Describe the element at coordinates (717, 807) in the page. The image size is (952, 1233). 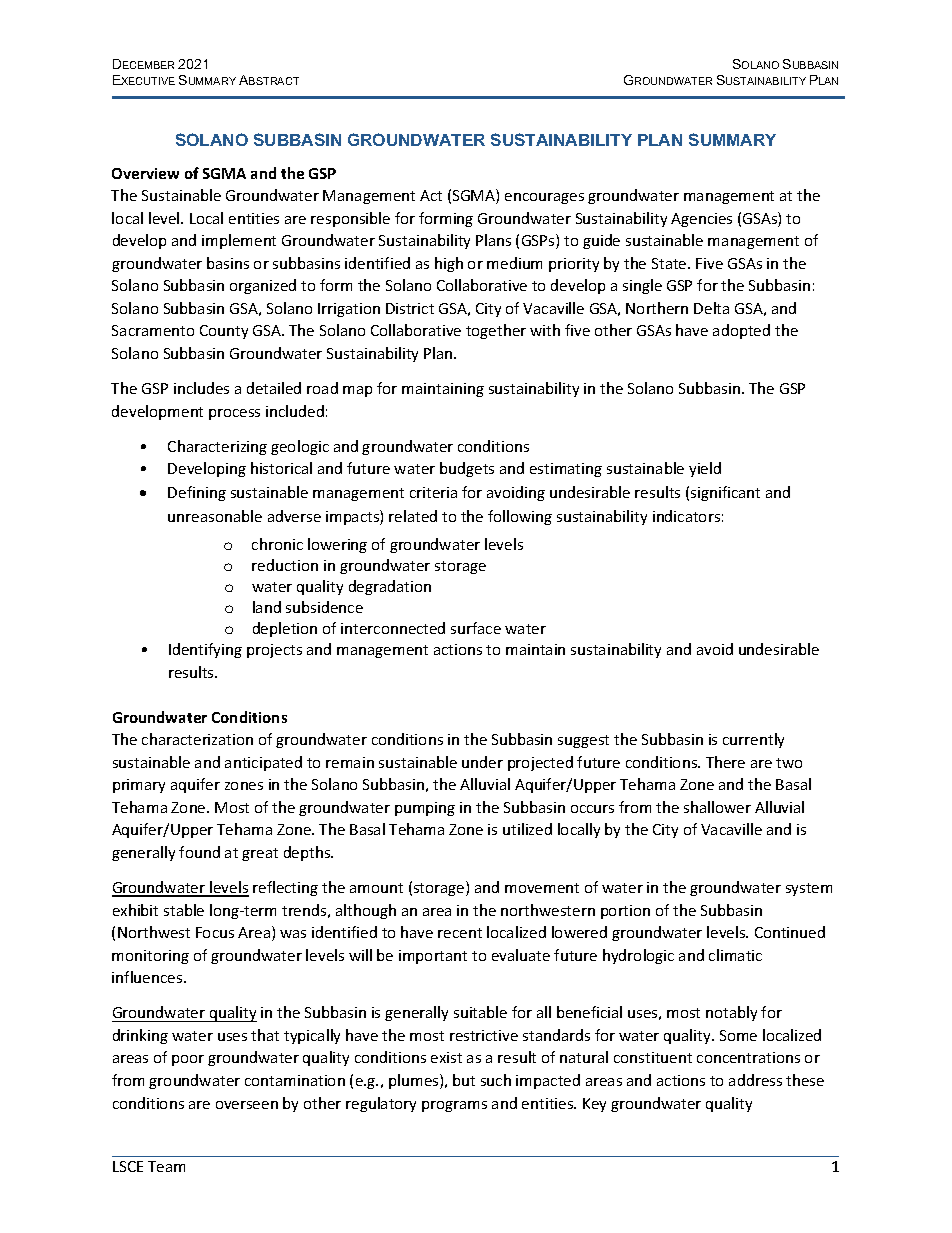
I see `shallower` at that location.
